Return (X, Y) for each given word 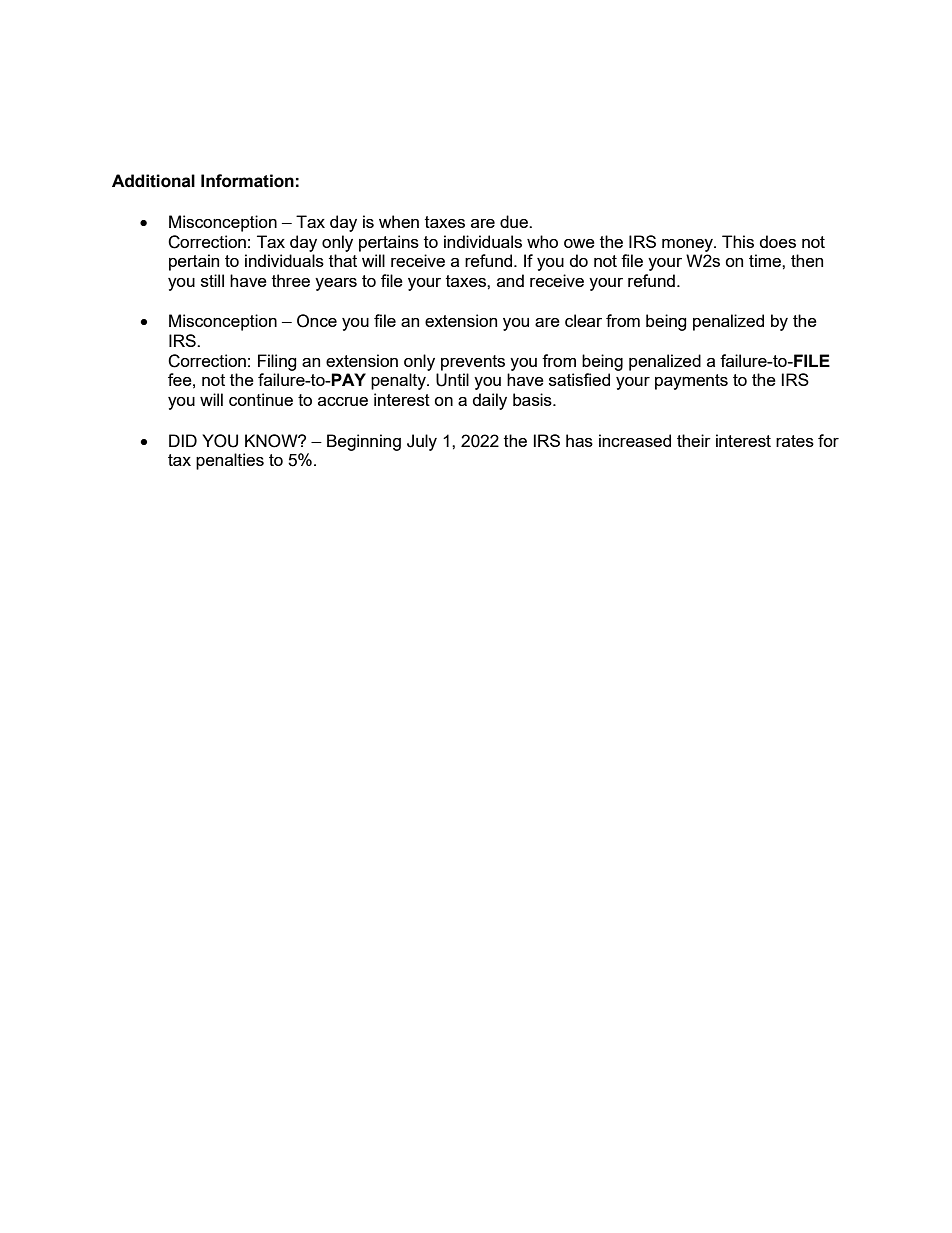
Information (247, 181)
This (738, 241)
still (212, 280)
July (422, 442)
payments (691, 382)
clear (583, 320)
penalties (230, 461)
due (515, 221)
